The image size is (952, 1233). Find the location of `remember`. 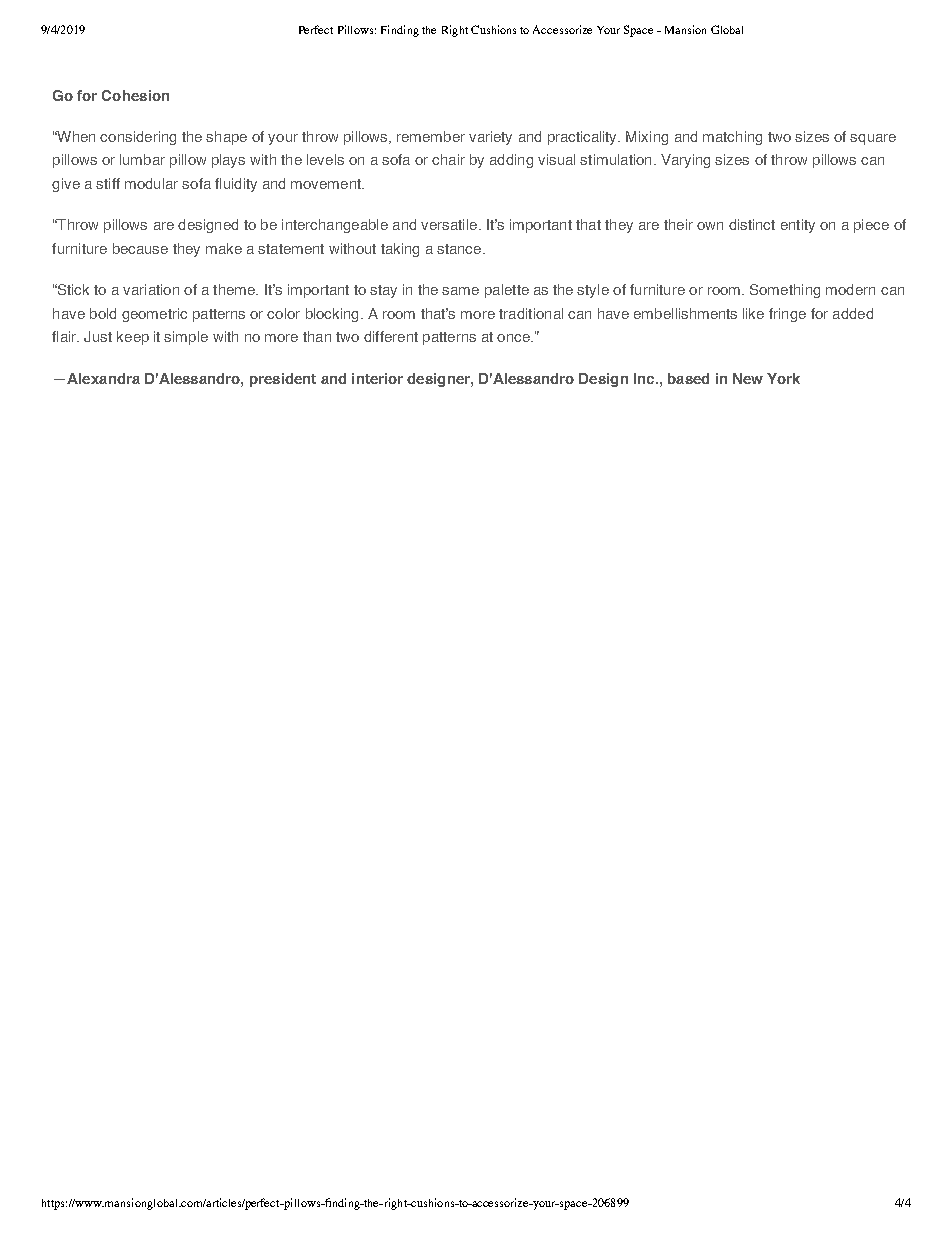

remember is located at coordinates (431, 136).
